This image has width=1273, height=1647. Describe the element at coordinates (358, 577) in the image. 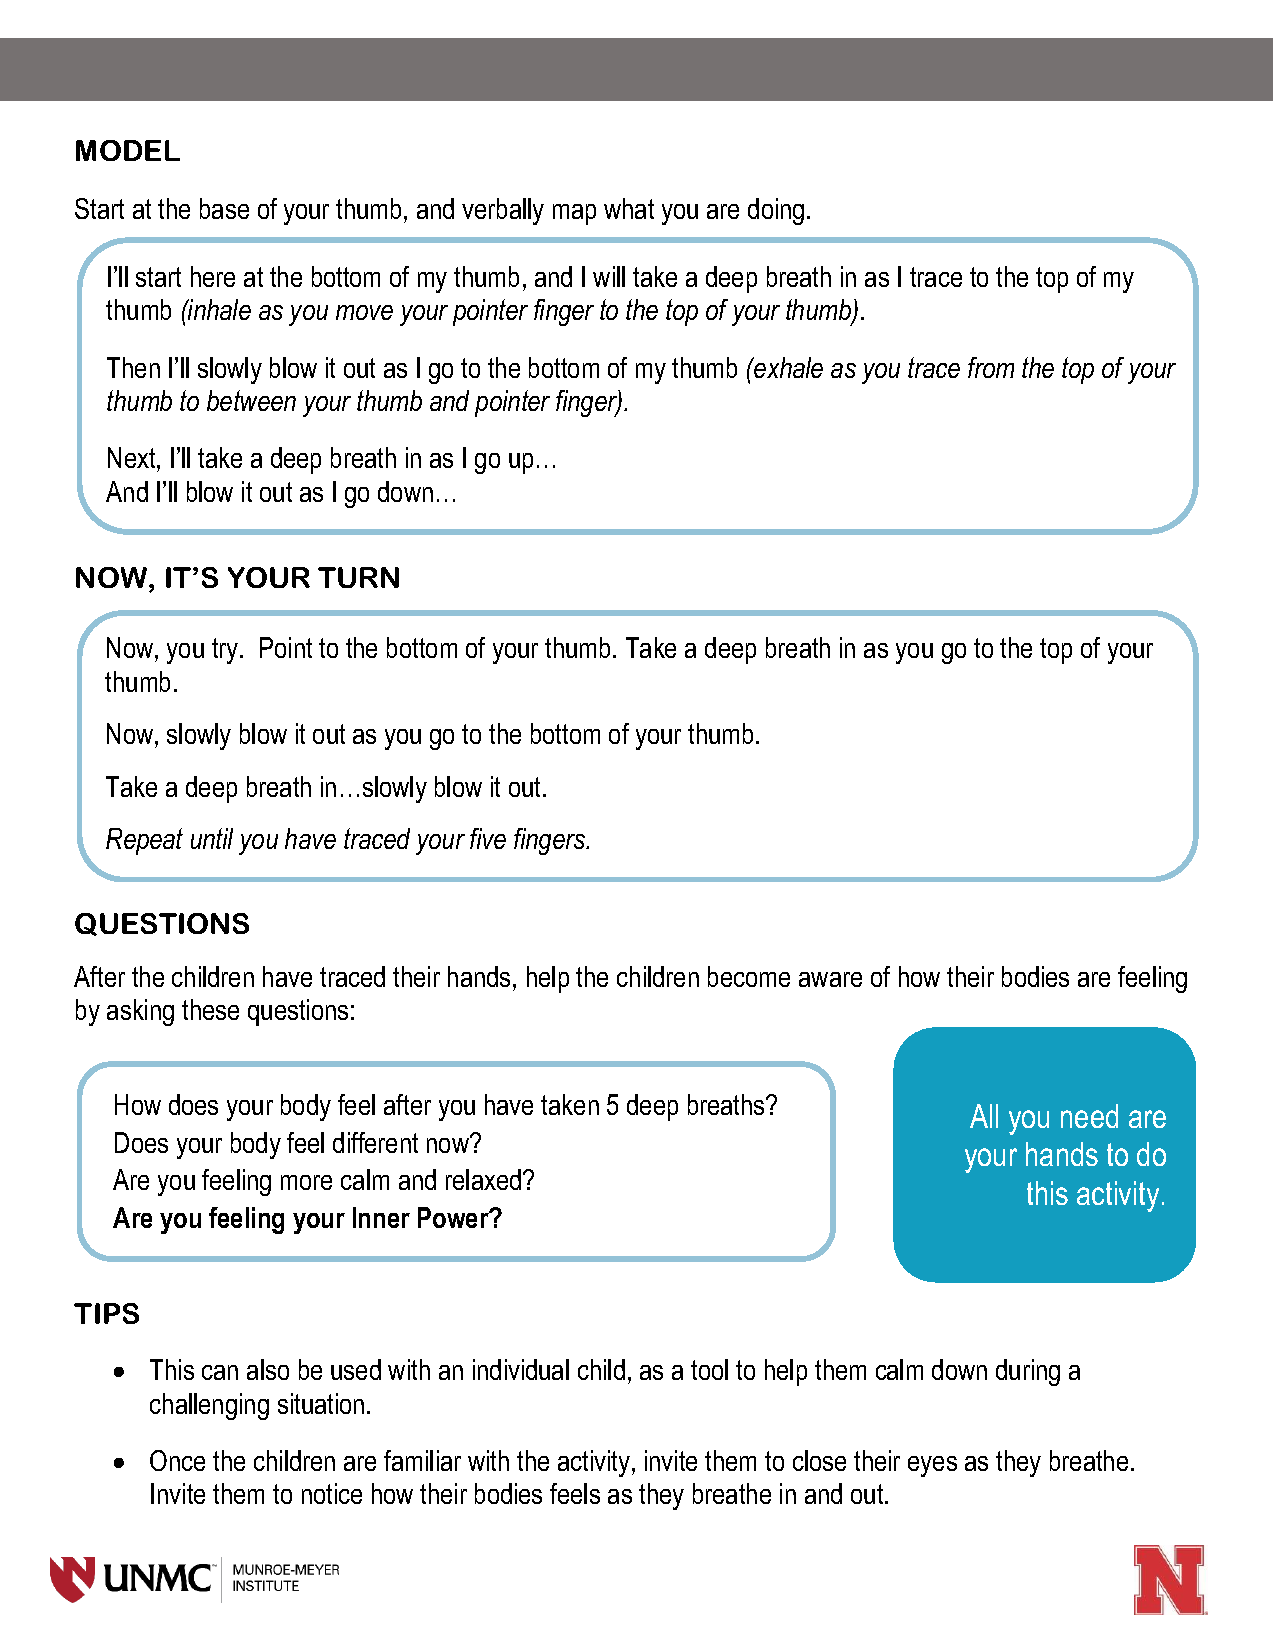

I see `TURN` at that location.
